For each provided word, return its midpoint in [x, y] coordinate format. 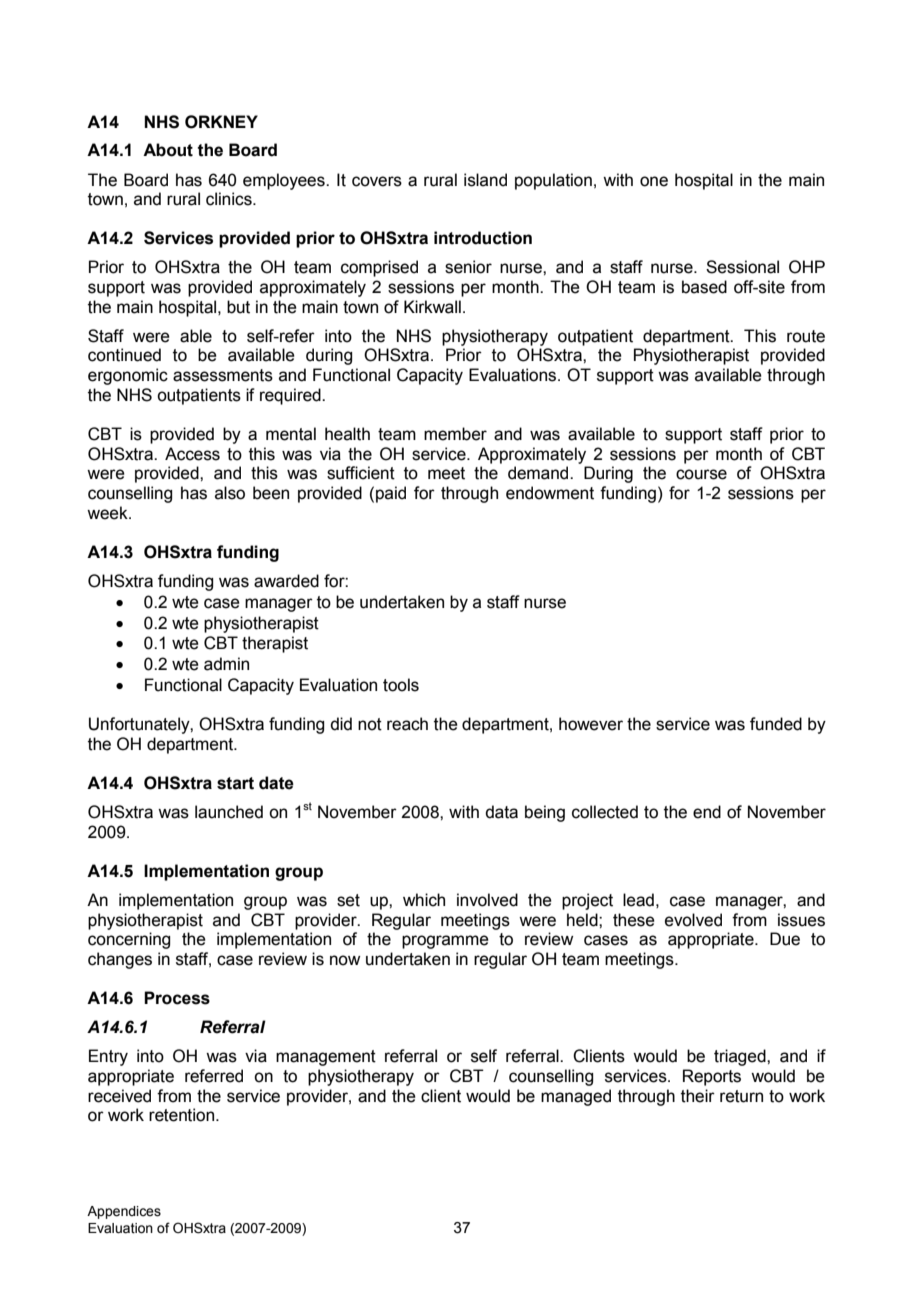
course [701, 474]
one [654, 181]
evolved [693, 920]
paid [391, 494]
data [501, 812]
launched [229, 812]
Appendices [124, 1212]
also [230, 493]
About [168, 150]
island [485, 180]
